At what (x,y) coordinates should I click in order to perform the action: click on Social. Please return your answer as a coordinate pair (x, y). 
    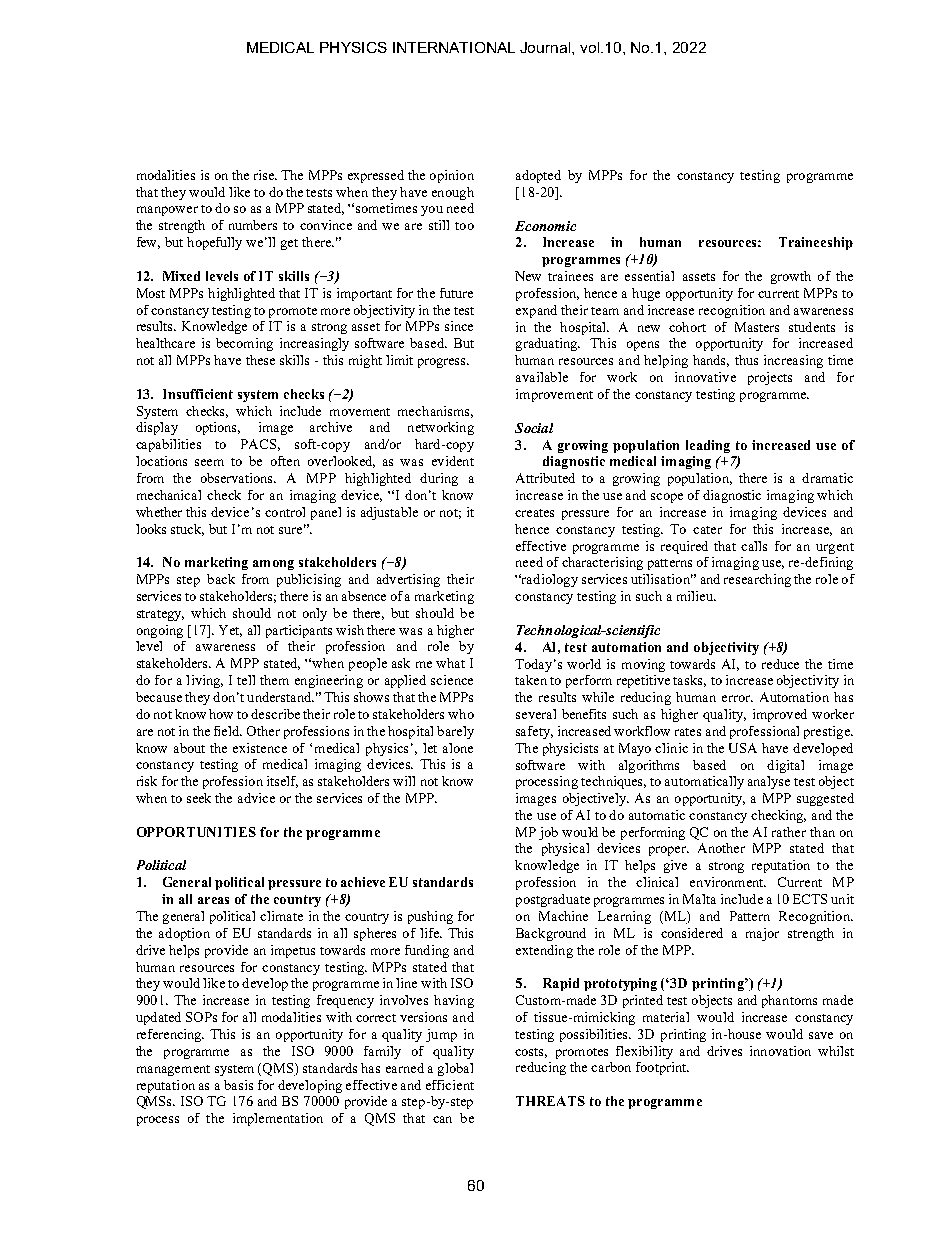
    Looking at the image, I should click on (534, 428).
